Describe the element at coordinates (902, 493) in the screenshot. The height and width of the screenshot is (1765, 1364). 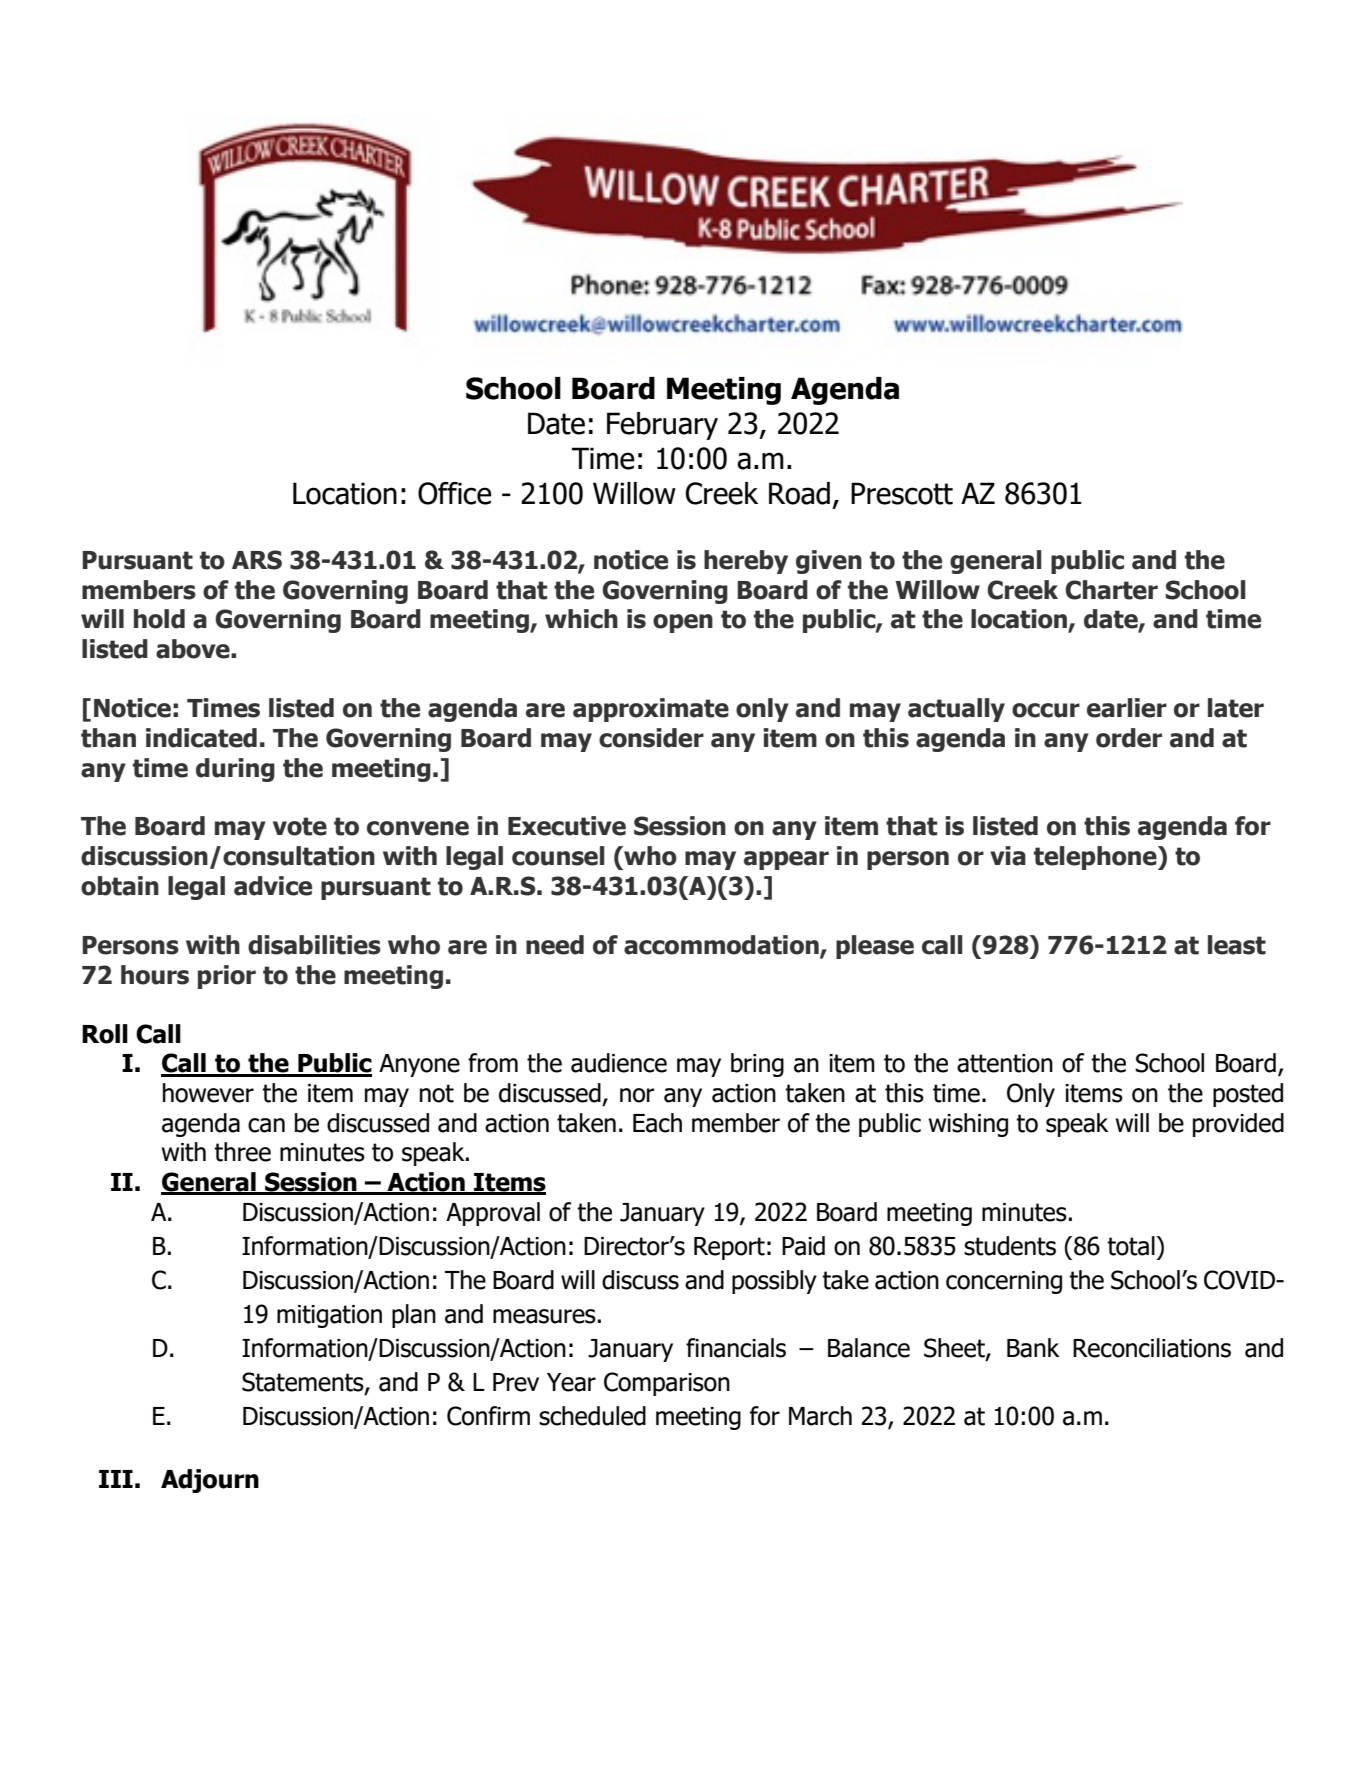
I see `Prescott` at that location.
